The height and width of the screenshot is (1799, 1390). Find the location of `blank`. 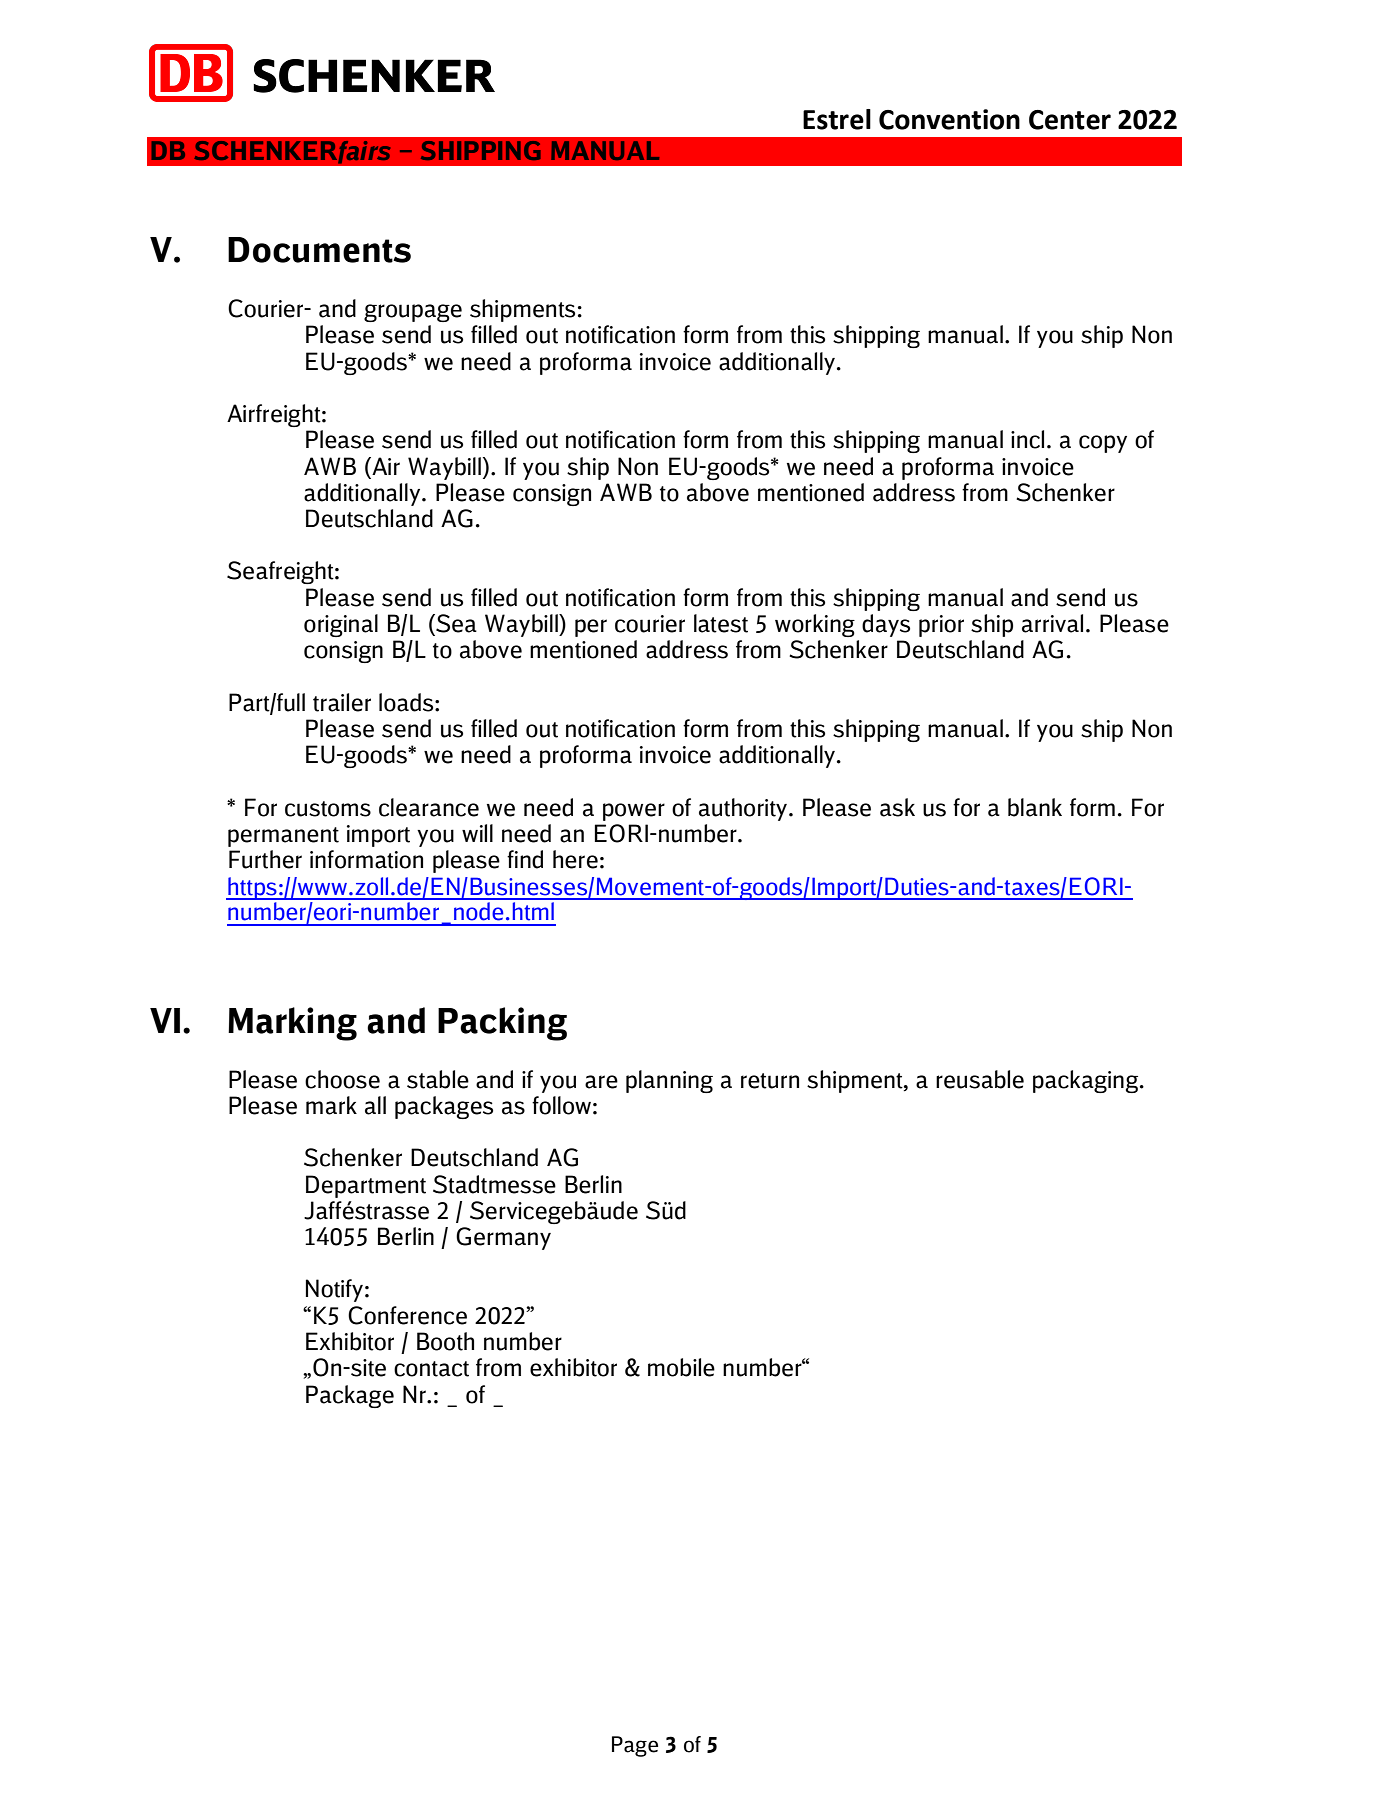

blank is located at coordinates (1035, 807).
